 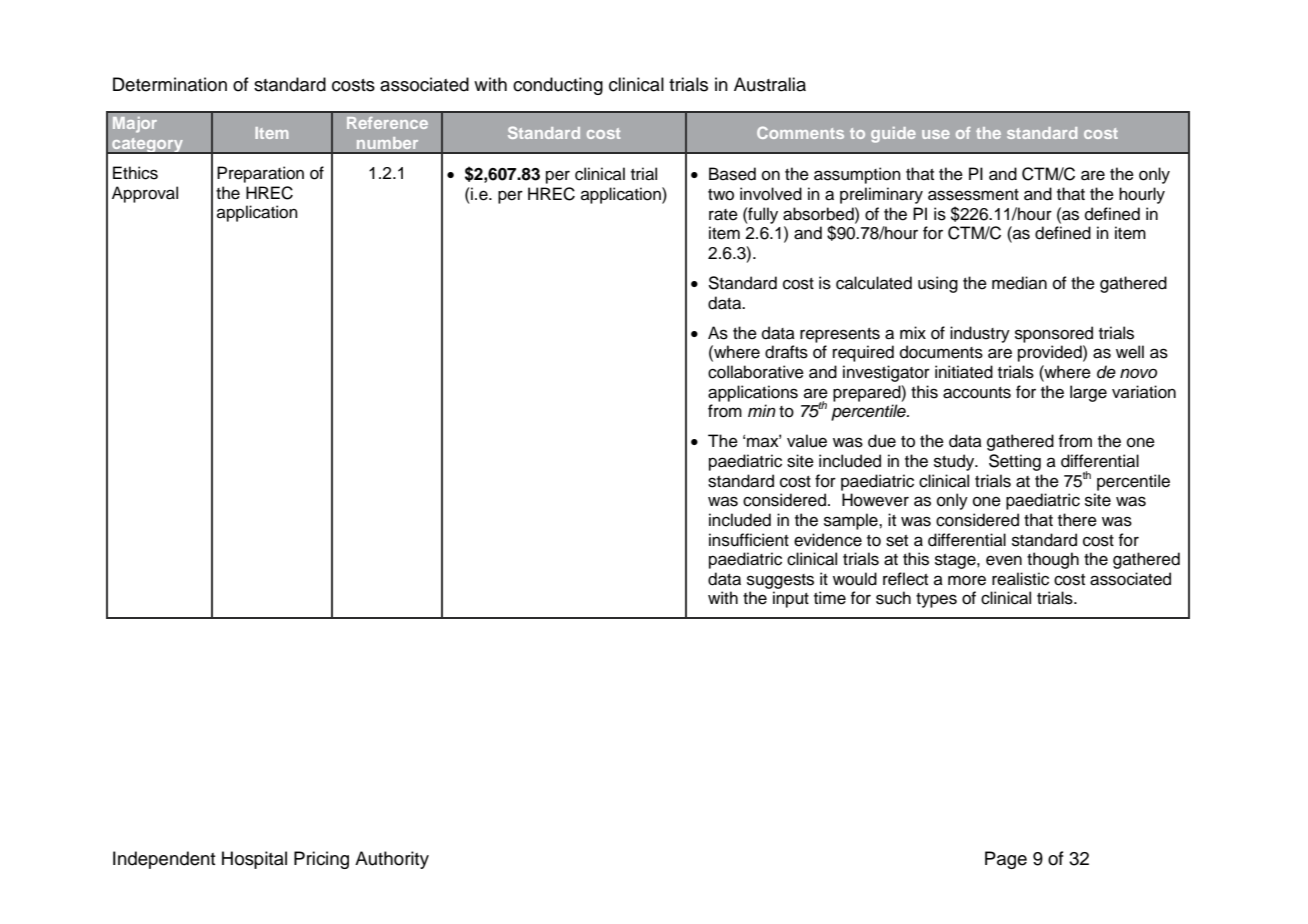 I want to click on value, so click(x=807, y=441).
